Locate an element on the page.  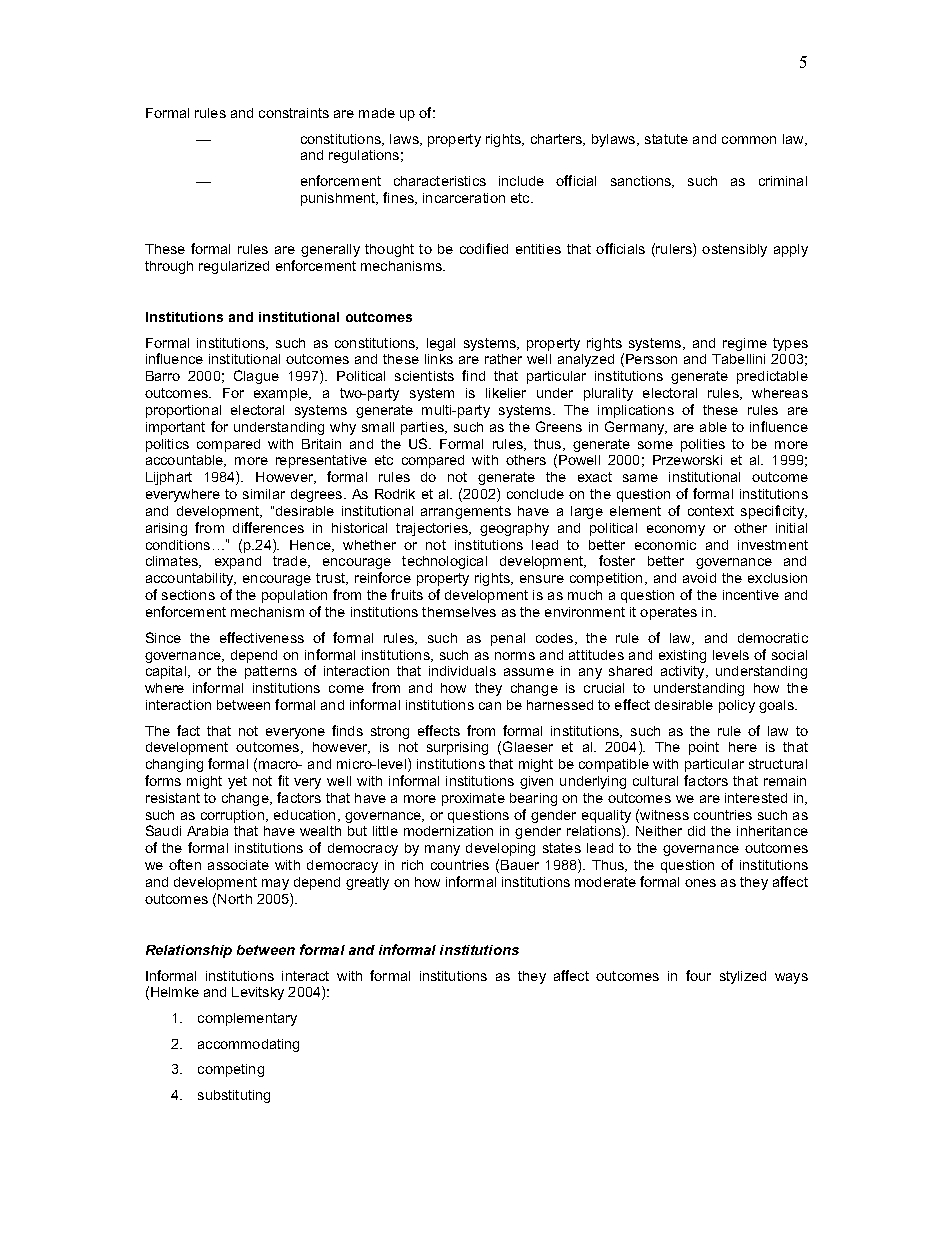
competing is located at coordinates (231, 1070).
